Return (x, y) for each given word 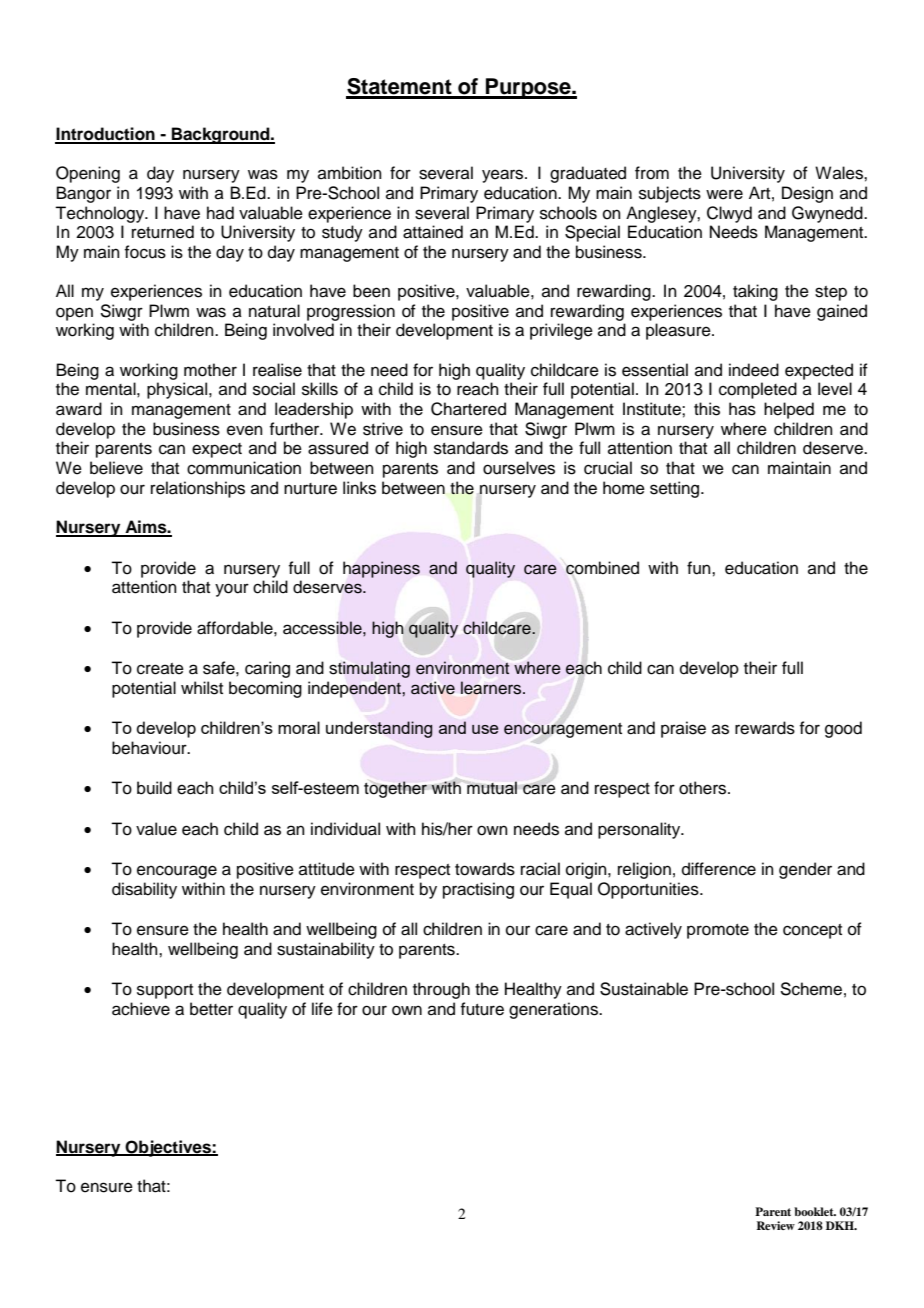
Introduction (106, 135)
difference (719, 869)
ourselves (519, 468)
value (156, 829)
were (724, 194)
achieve (141, 1009)
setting (676, 489)
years (504, 176)
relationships (198, 489)
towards (485, 869)
